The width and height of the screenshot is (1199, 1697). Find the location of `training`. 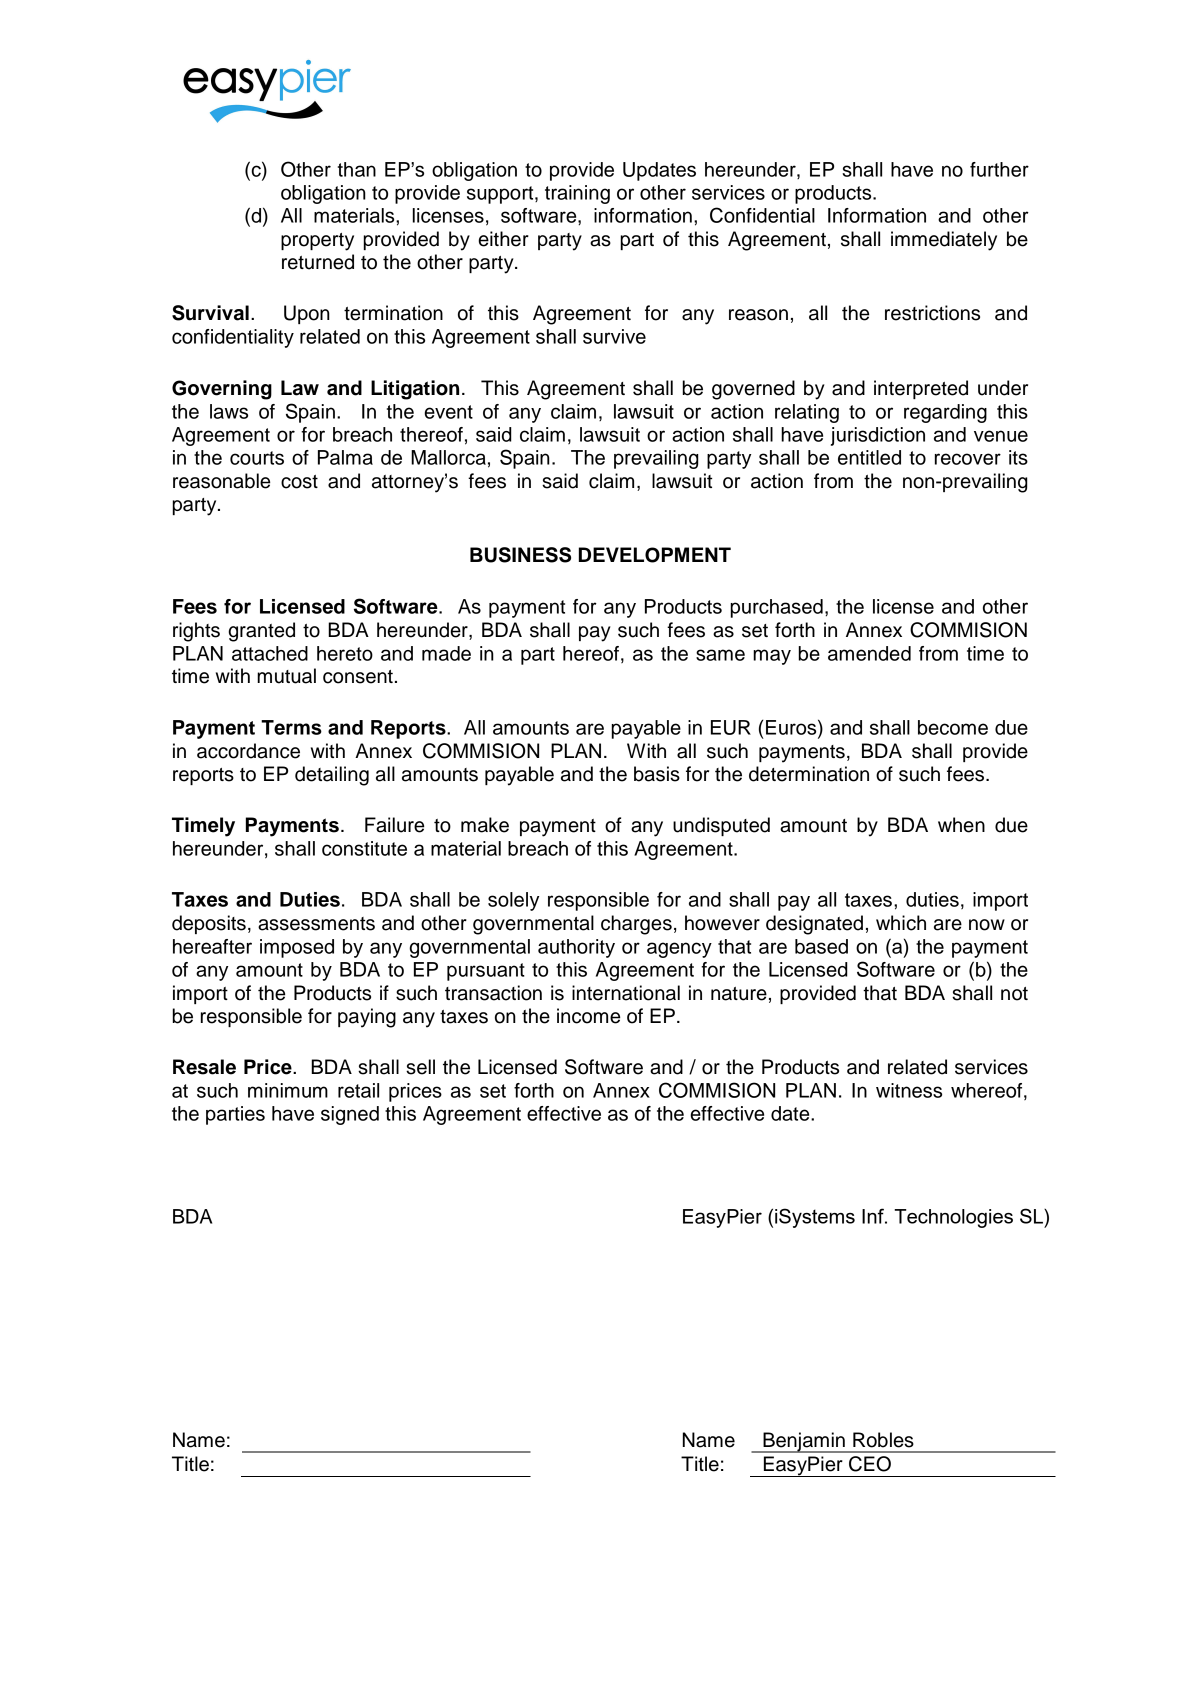

training is located at coordinates (577, 194).
